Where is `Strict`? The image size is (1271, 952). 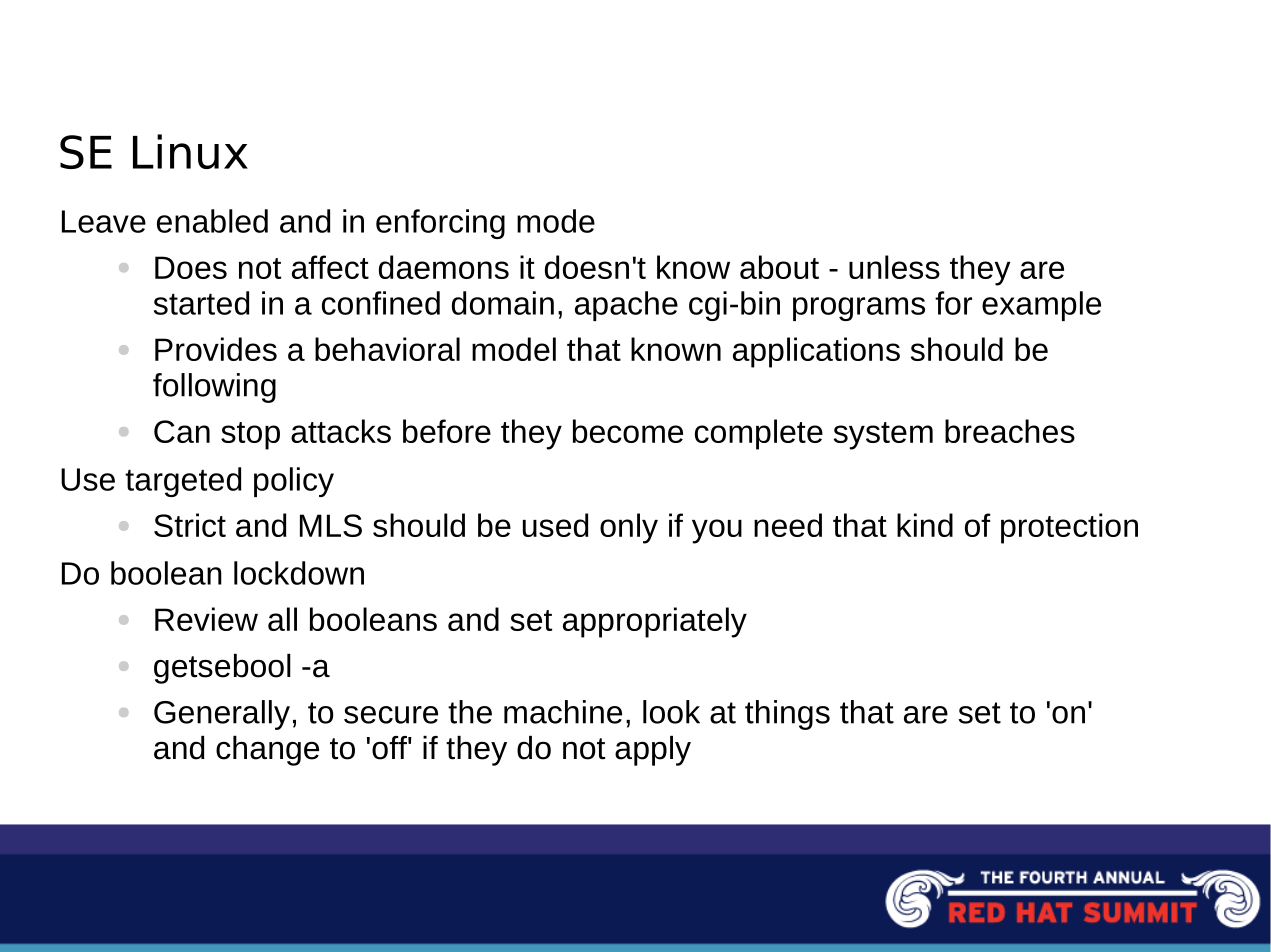 Strict is located at coordinates (190, 525).
